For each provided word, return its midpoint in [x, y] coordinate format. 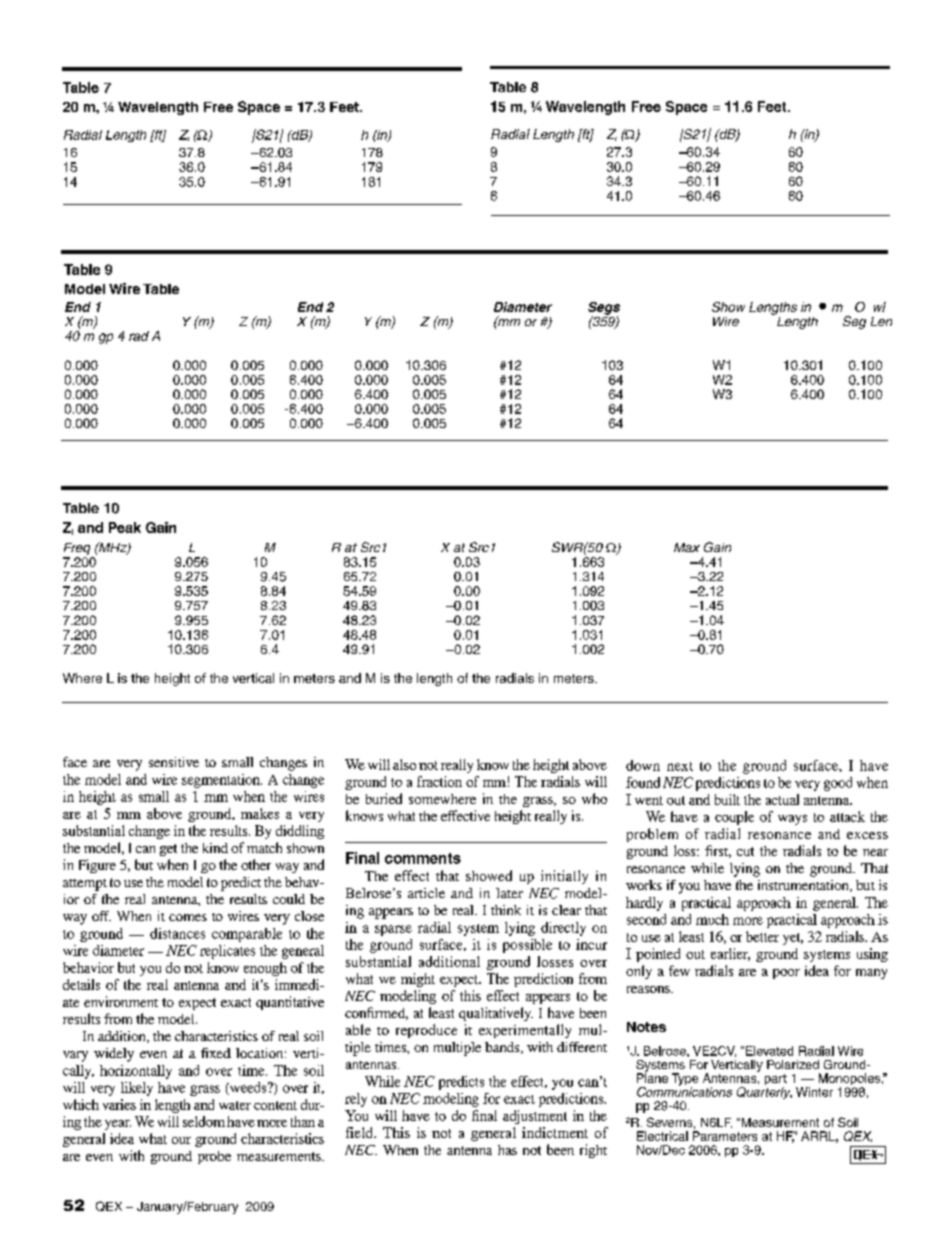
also [404, 764]
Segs [604, 309]
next [680, 766]
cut [745, 851]
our [181, 1140]
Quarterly [764, 1093]
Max [687, 547]
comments [423, 858]
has [507, 1150]
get [168, 850]
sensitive [174, 762]
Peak [125, 527]
